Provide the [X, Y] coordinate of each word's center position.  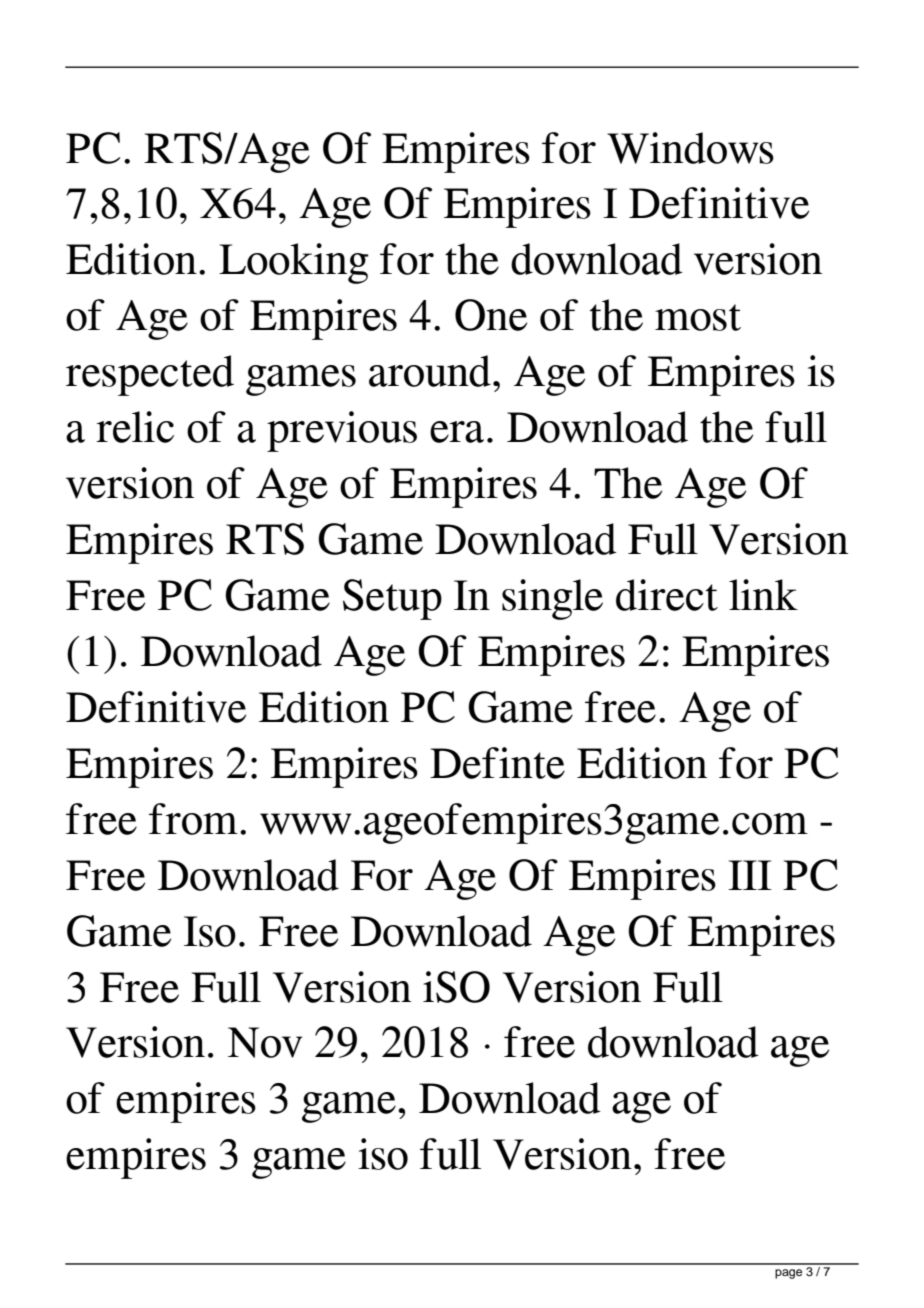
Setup [392, 599]
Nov [265, 1042]
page [788, 1274]
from [193, 819]
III [750, 875]
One [491, 315]
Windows [690, 148]
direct [667, 595]
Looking [294, 263]
